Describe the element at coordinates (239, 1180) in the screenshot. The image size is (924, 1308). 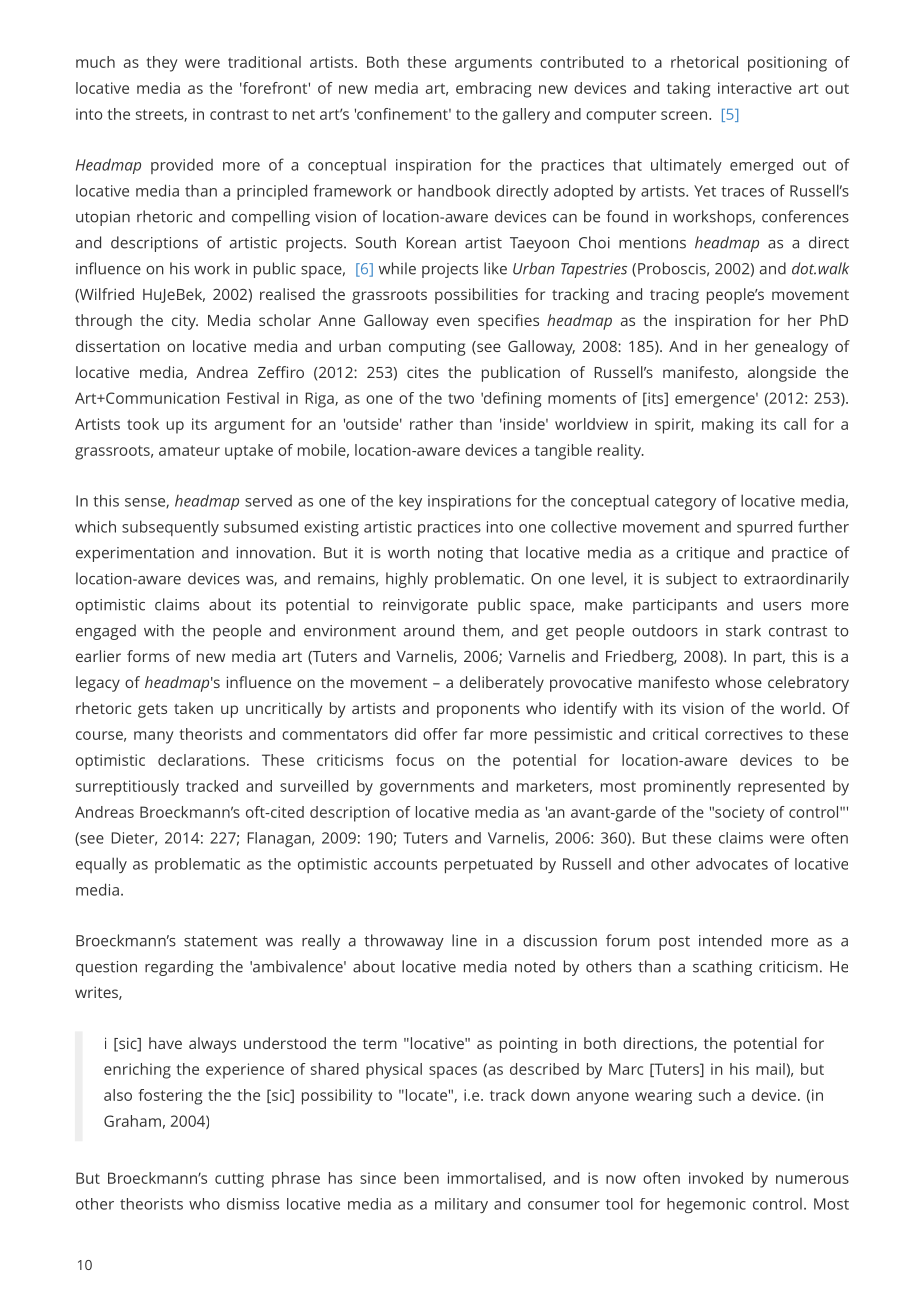
I see `cutting` at that location.
